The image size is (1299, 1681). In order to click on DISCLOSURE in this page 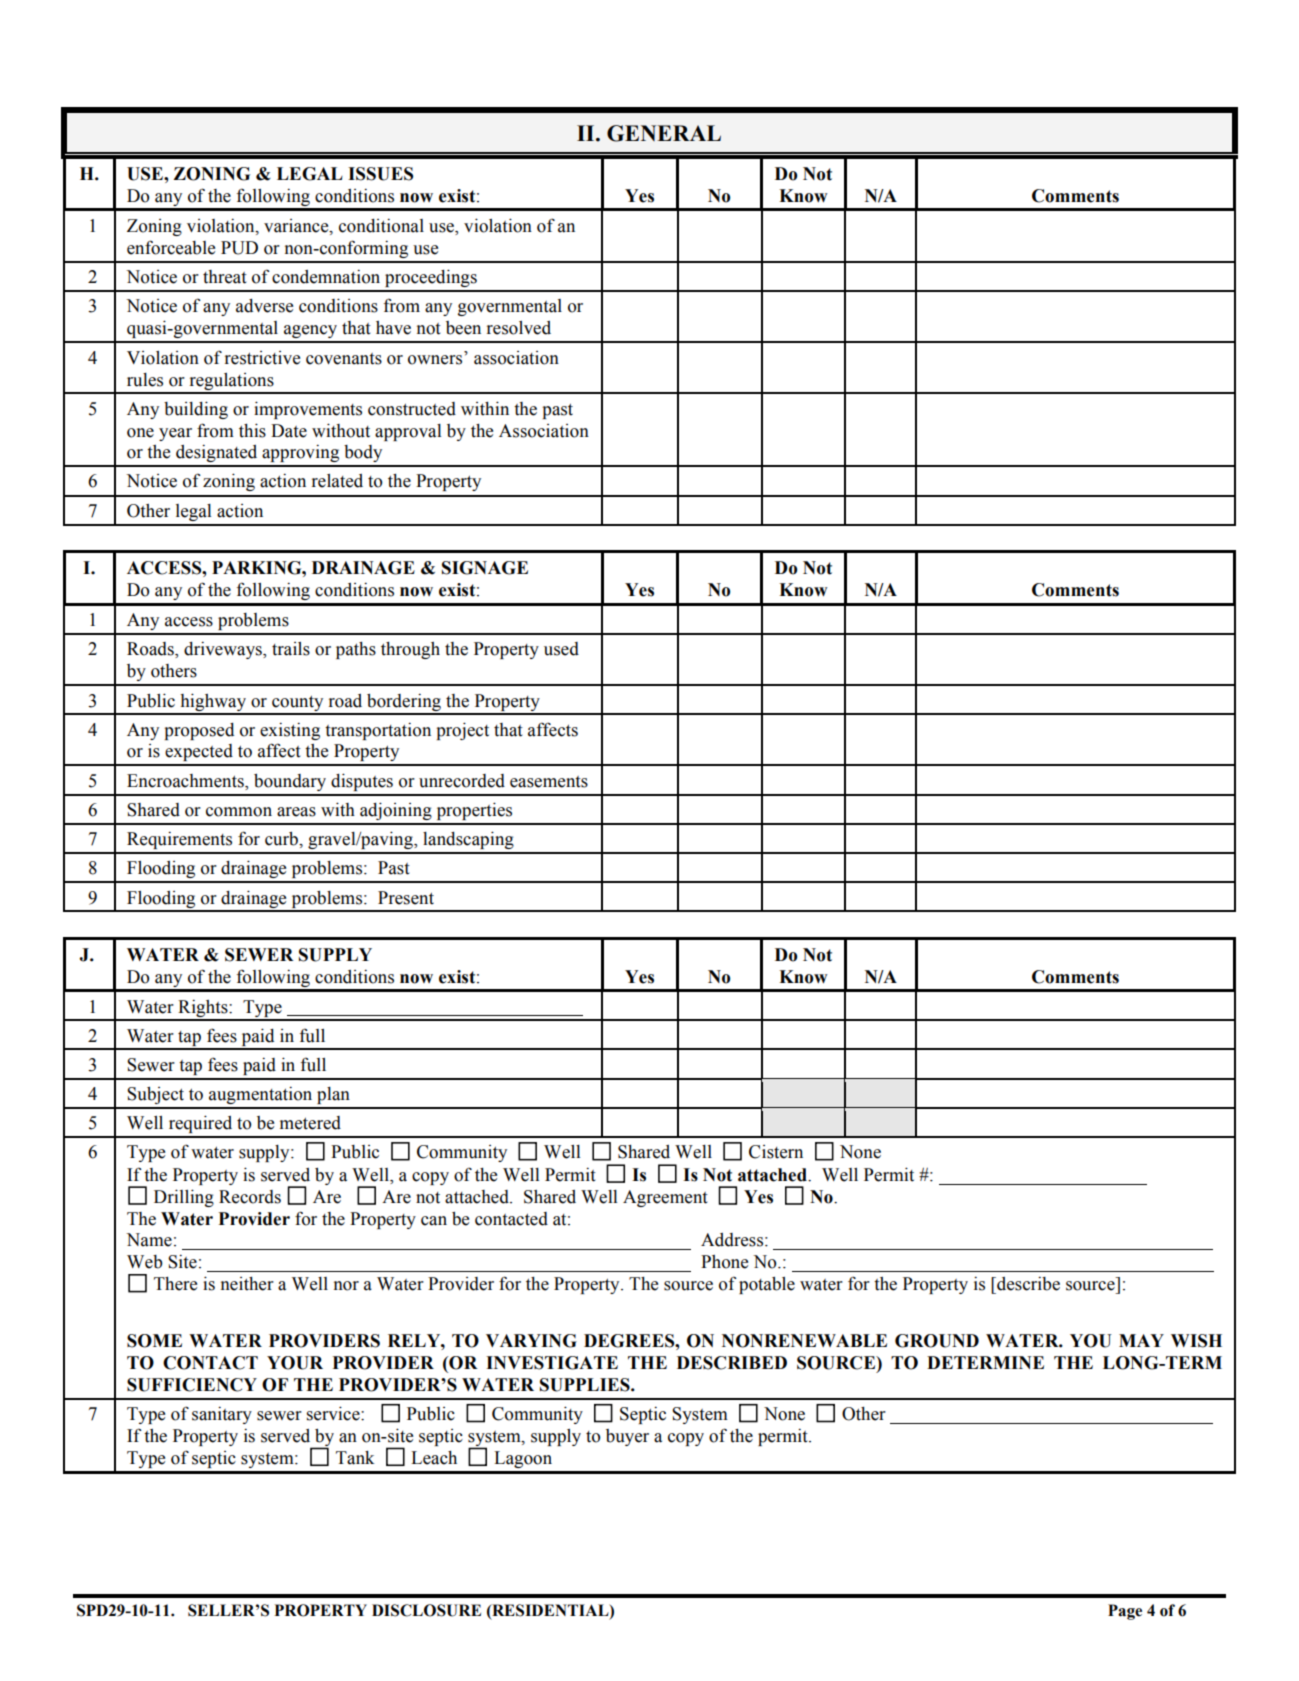, I will do `click(426, 1610)`.
